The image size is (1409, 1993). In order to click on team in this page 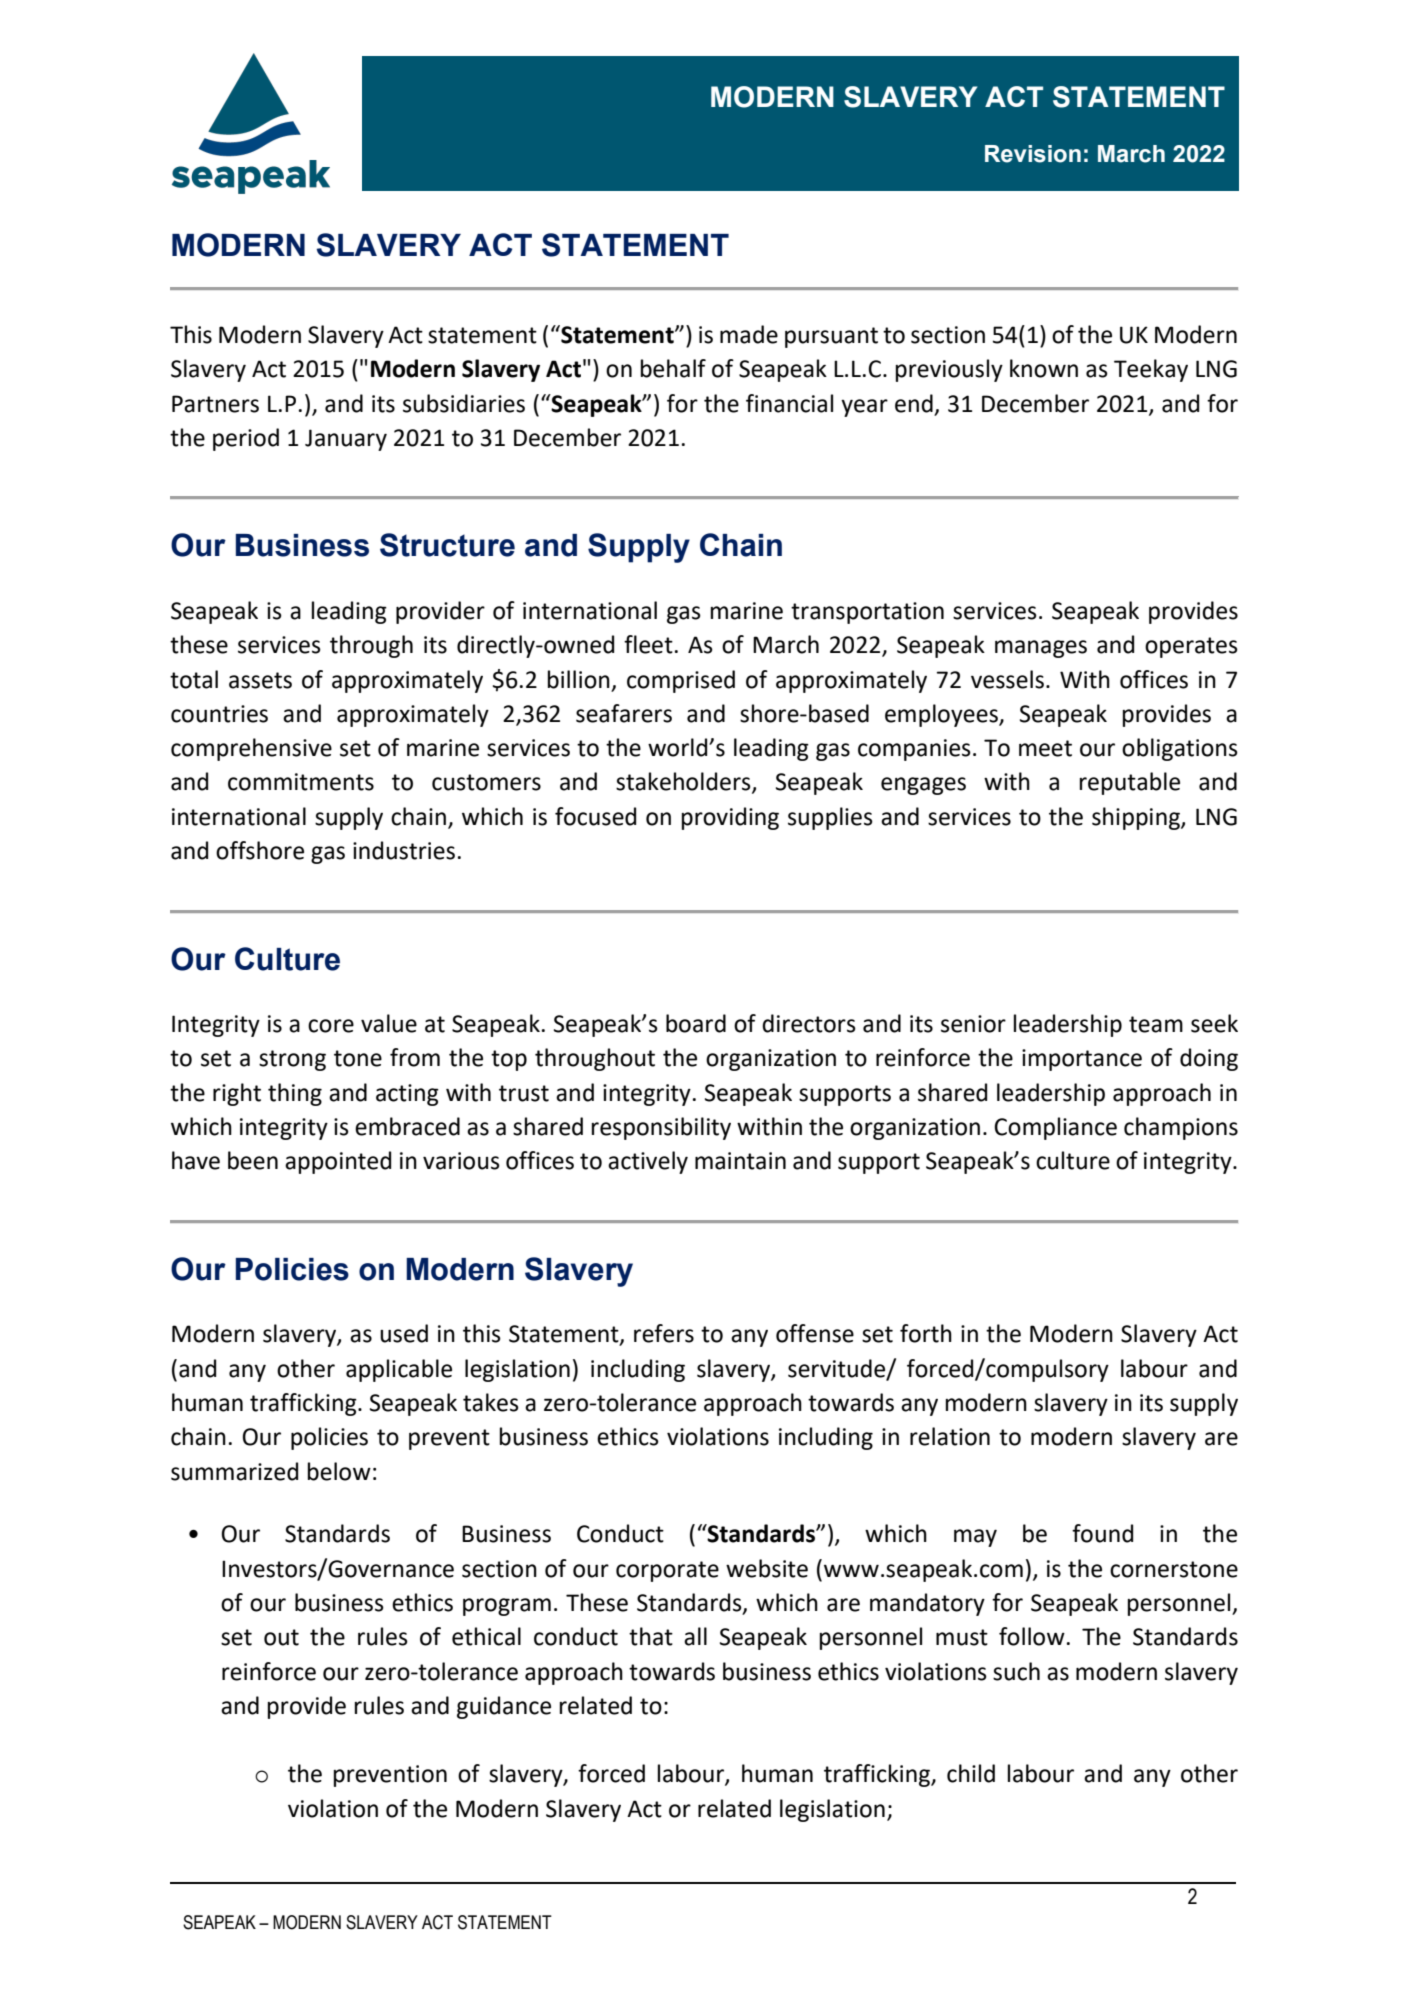, I will do `click(1156, 1024)`.
